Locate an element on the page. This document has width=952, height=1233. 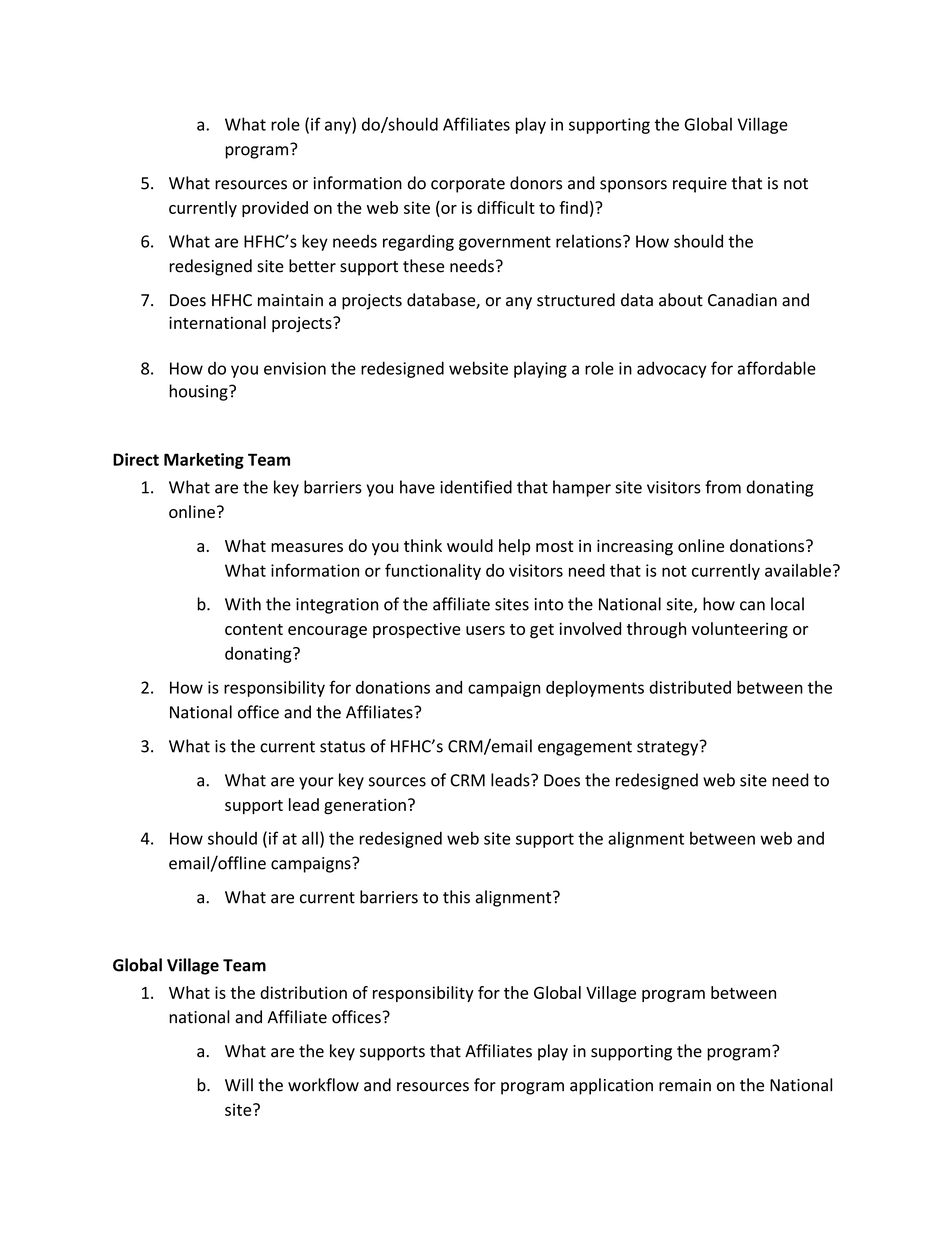
corporate is located at coordinates (468, 185).
